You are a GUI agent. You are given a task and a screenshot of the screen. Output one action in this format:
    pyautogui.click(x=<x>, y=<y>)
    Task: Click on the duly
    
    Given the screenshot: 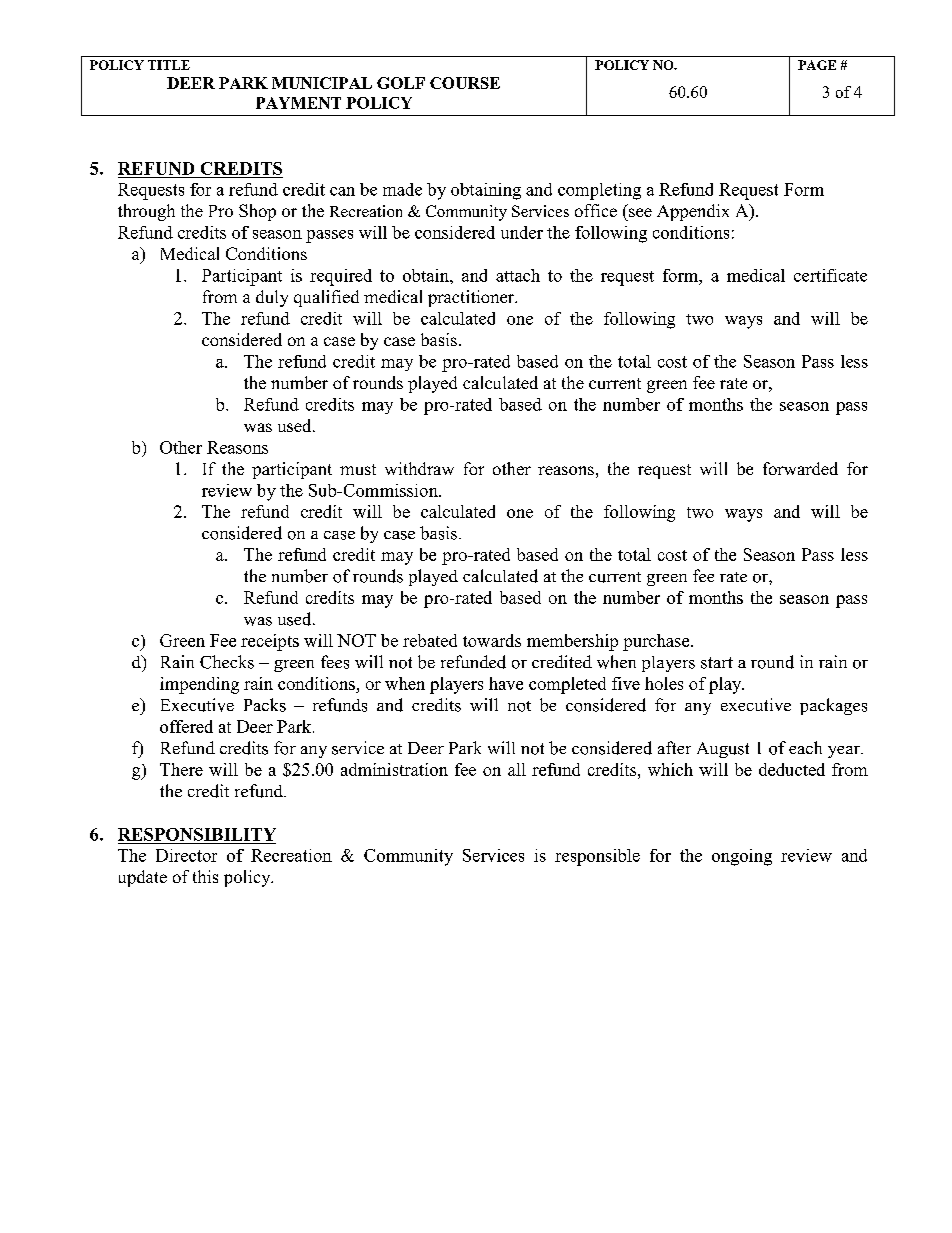 What is the action you would take?
    pyautogui.click(x=272, y=298)
